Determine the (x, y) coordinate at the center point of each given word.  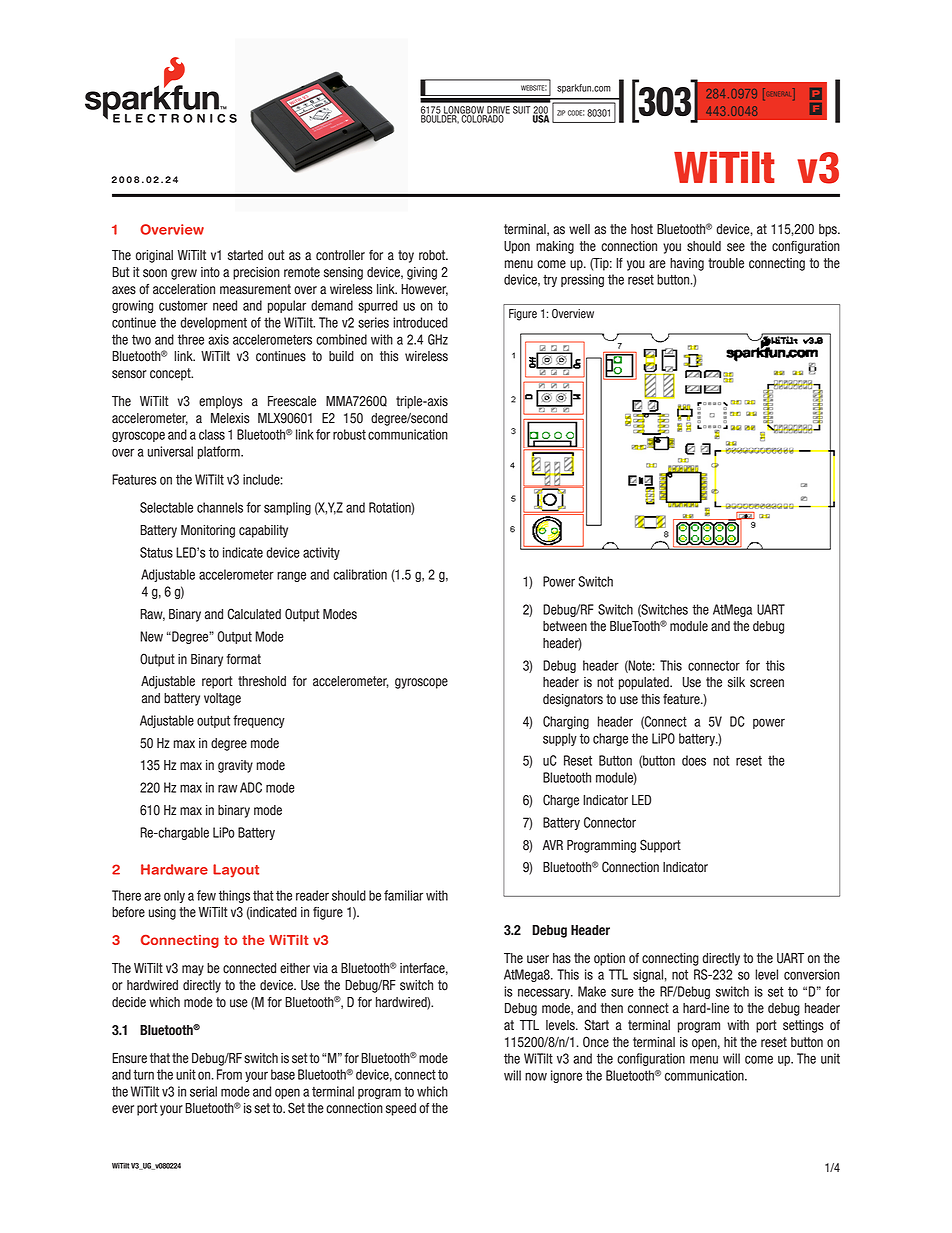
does (694, 760)
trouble (726, 263)
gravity (235, 766)
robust (349, 434)
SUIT (521, 110)
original (154, 256)
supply (560, 739)
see (736, 247)
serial (203, 1091)
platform (220, 452)
